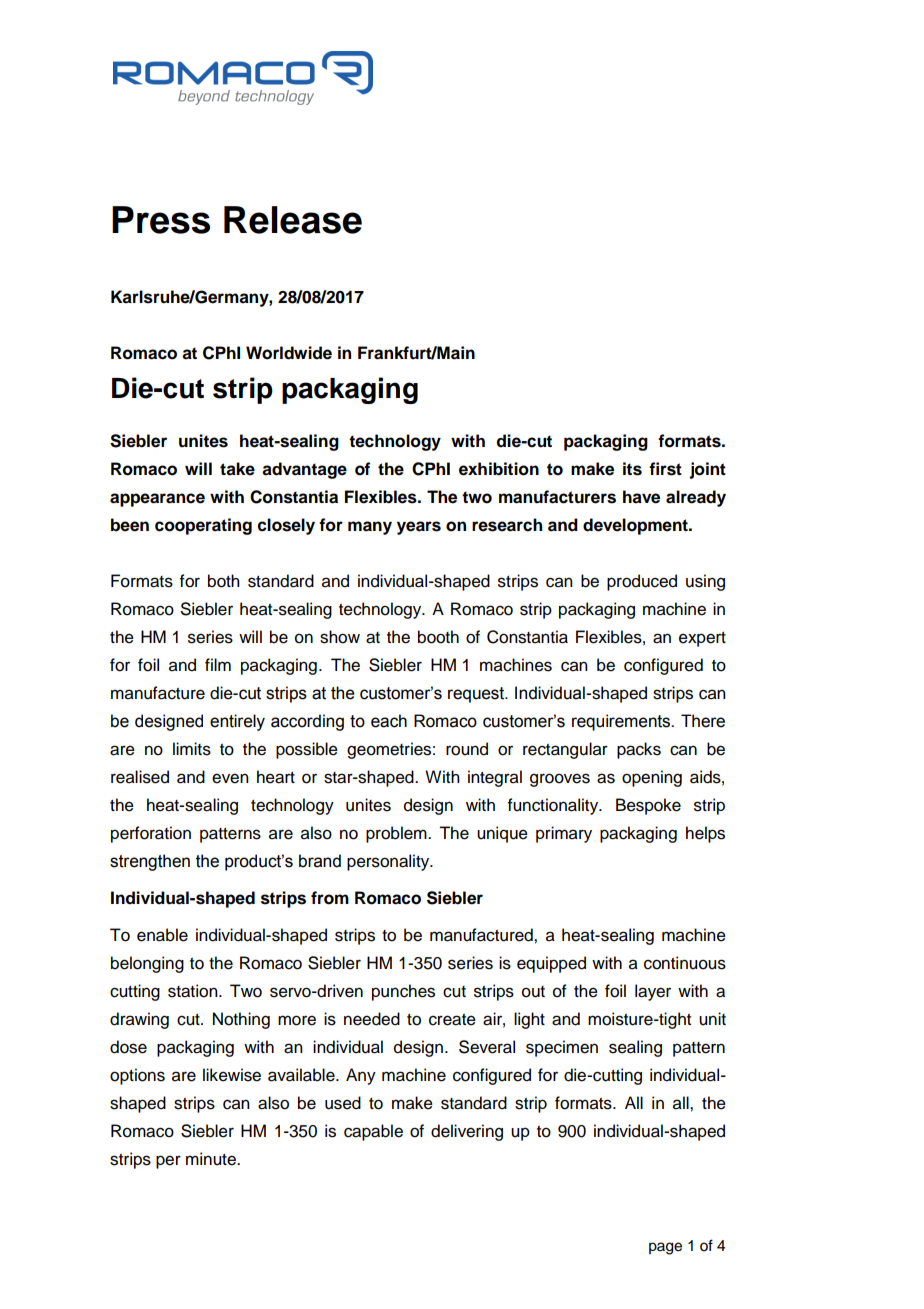  I want to click on Release, so click(293, 220).
